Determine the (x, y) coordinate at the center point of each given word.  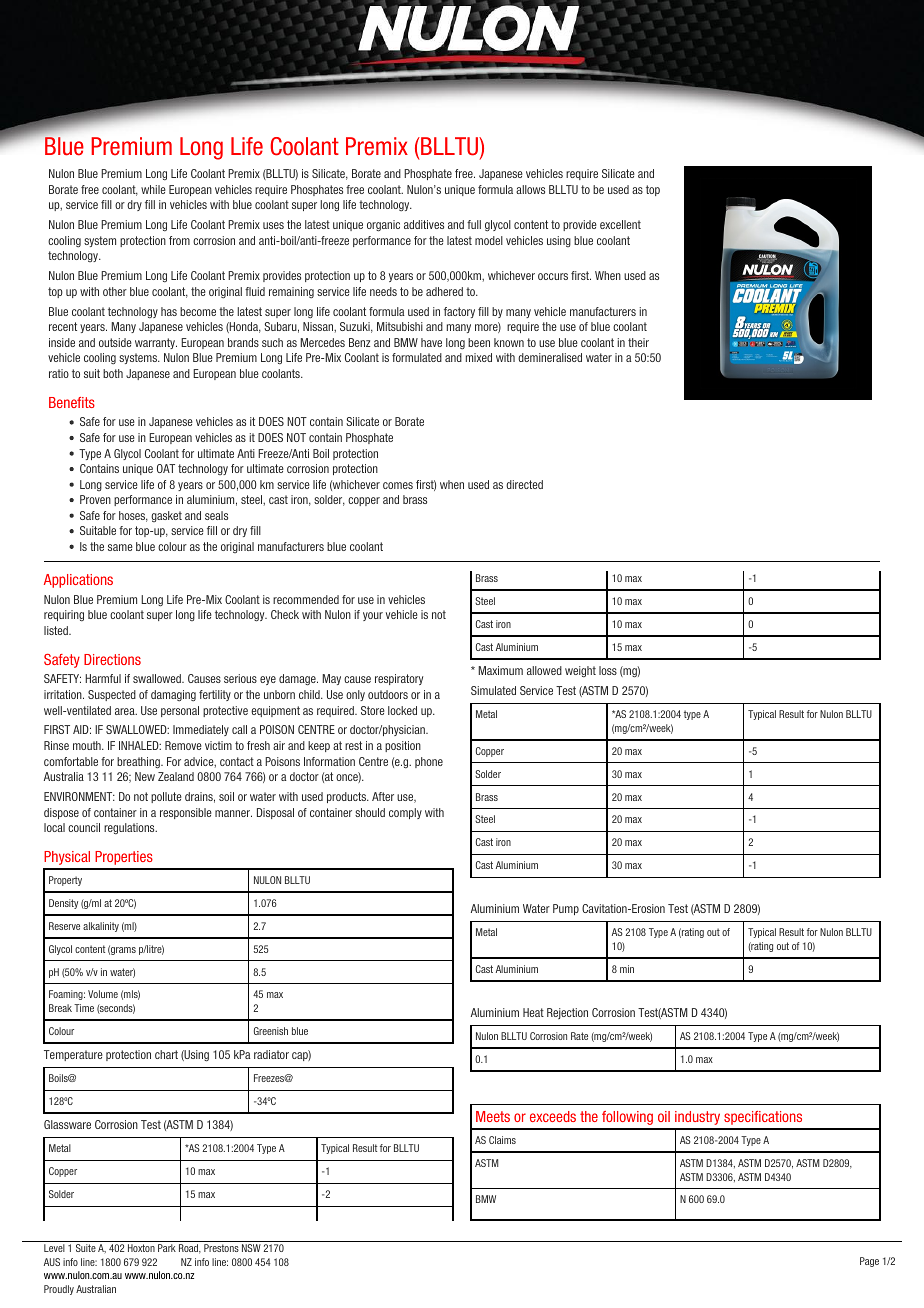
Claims (502, 1140)
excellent (620, 224)
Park (167, 1248)
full (474, 224)
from (179, 240)
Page (869, 1262)
